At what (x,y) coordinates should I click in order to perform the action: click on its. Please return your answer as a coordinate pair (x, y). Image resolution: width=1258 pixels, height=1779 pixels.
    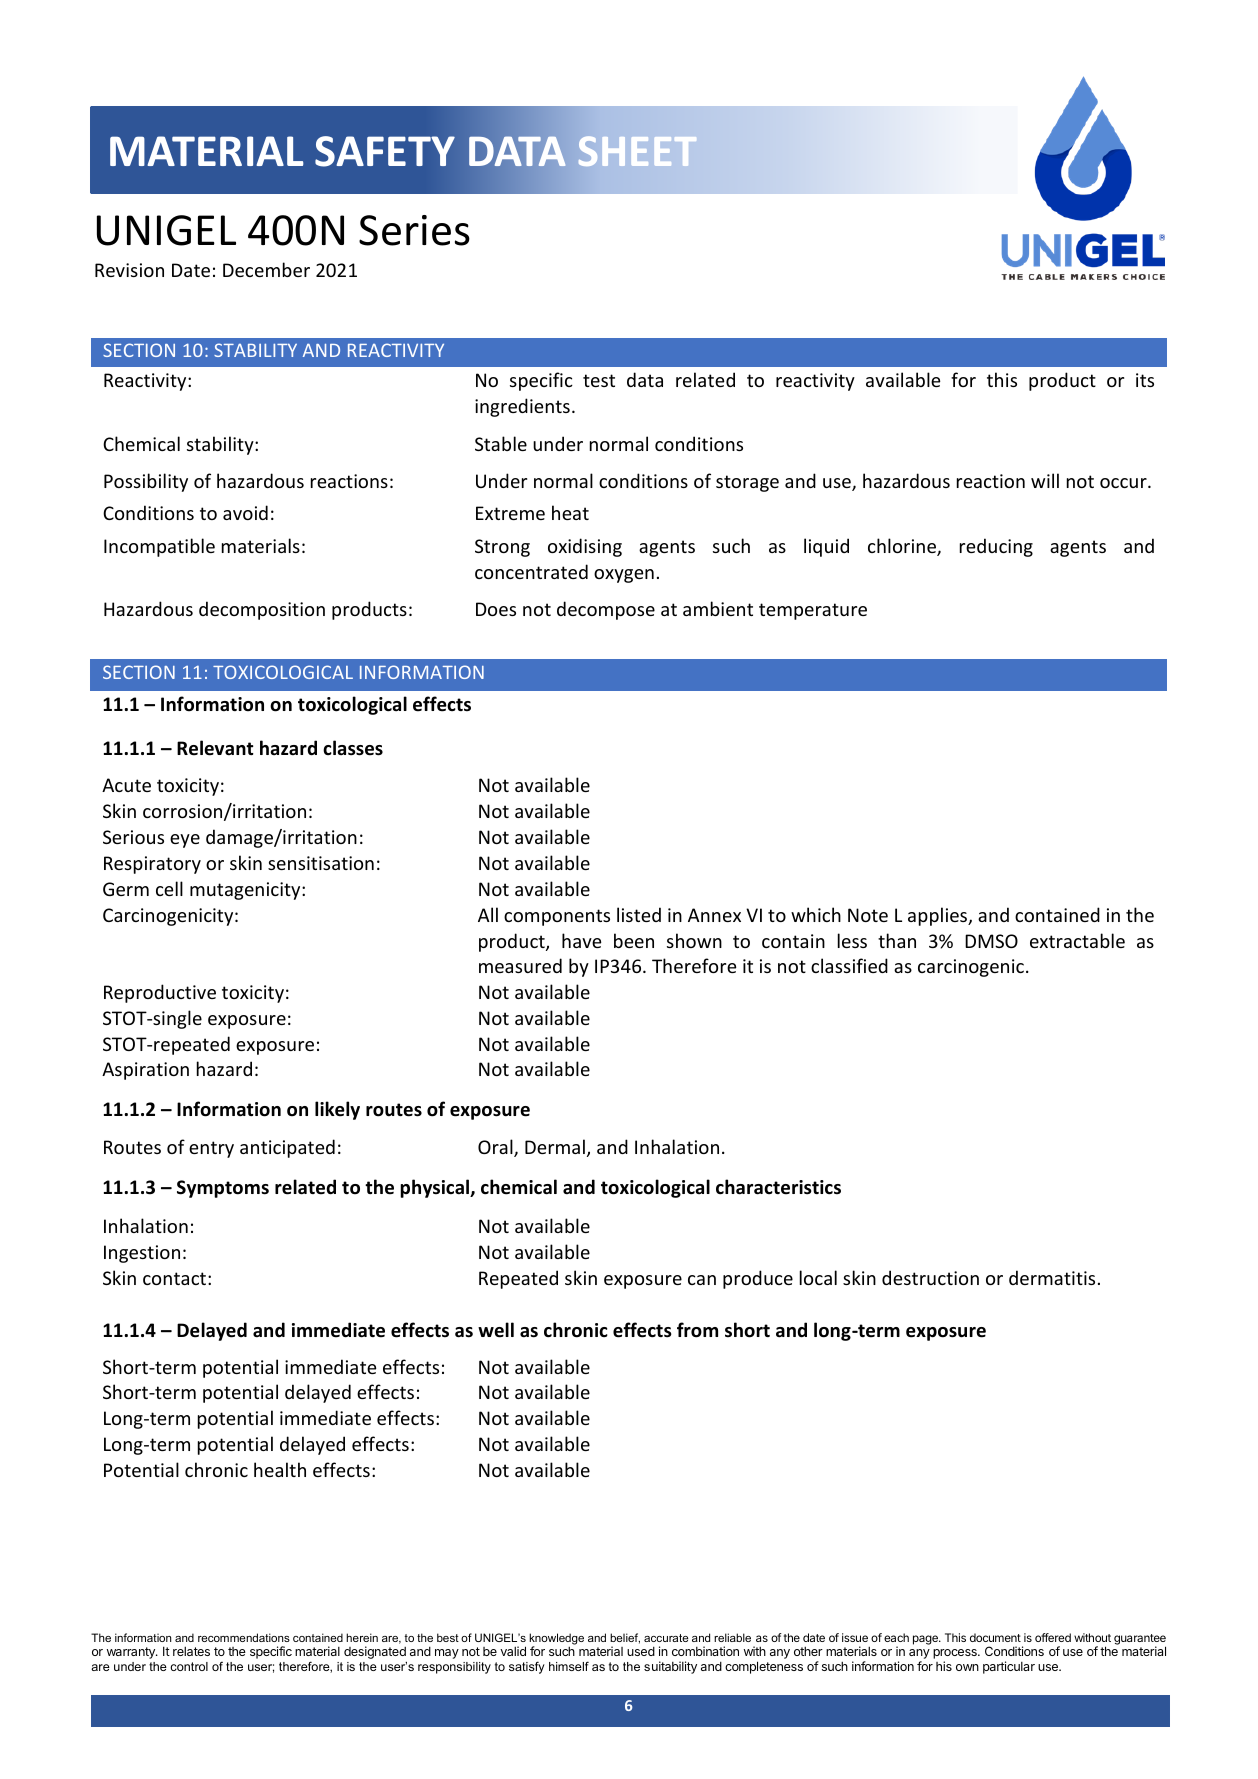
    Looking at the image, I should click on (1145, 380).
